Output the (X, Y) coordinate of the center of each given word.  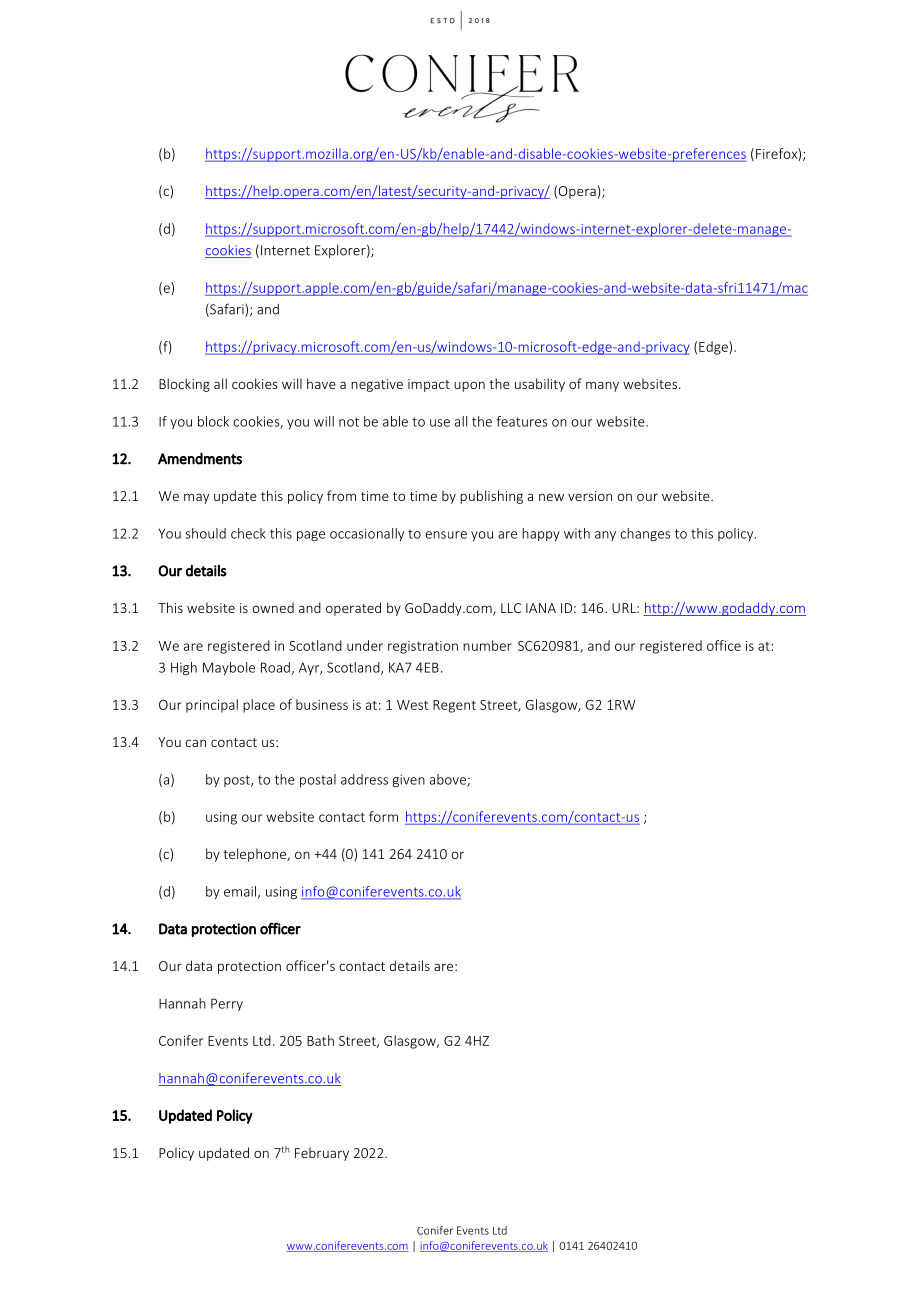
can (195, 743)
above (449, 780)
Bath (320, 1040)
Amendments (200, 458)
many (602, 386)
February (322, 1154)
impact (429, 385)
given (408, 781)
